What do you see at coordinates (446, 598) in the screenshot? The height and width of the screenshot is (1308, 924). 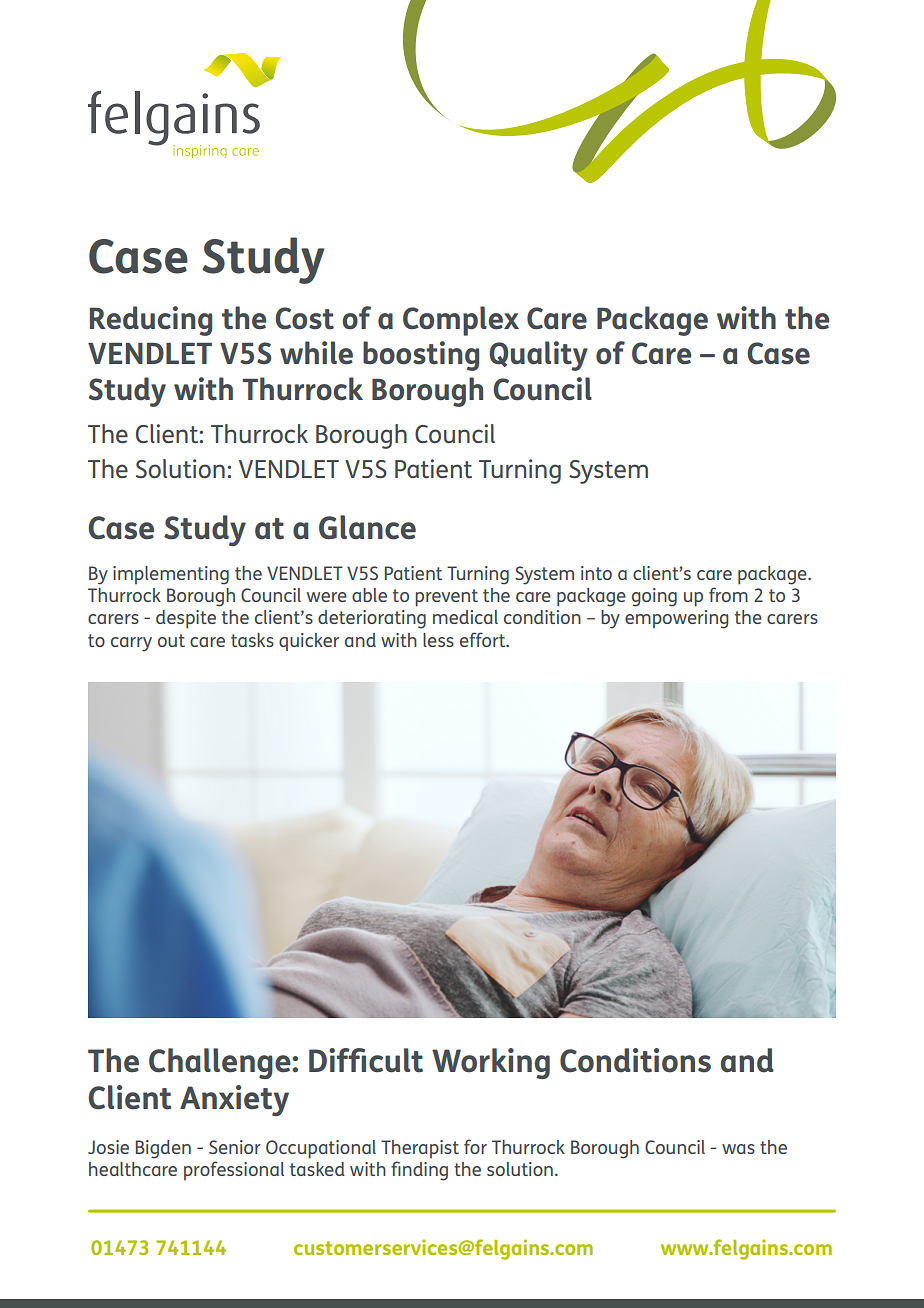 I see `prevent` at bounding box center [446, 598].
